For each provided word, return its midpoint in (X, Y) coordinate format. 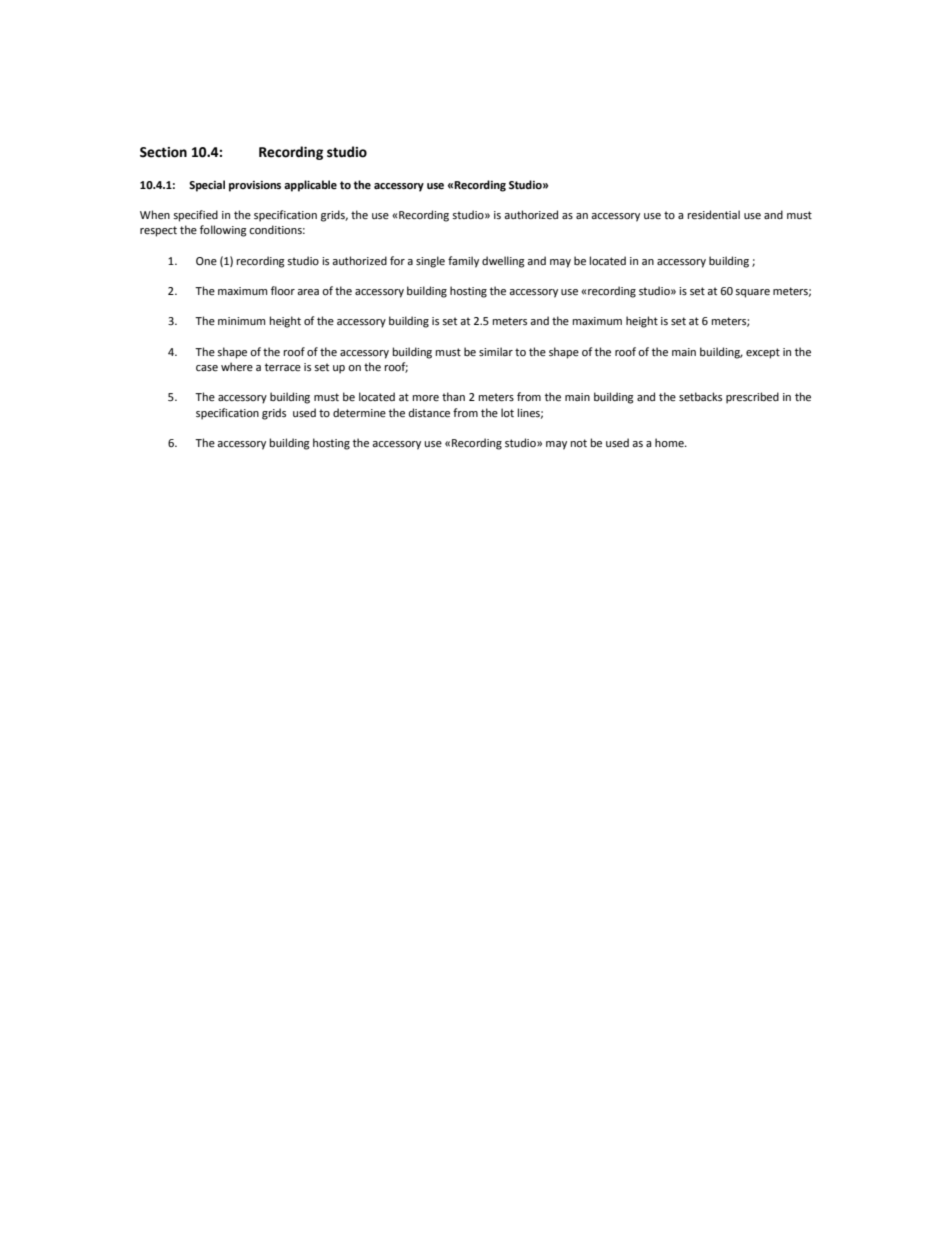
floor (283, 291)
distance (429, 413)
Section (163, 152)
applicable (310, 186)
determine (359, 413)
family (463, 262)
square (752, 293)
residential (714, 215)
